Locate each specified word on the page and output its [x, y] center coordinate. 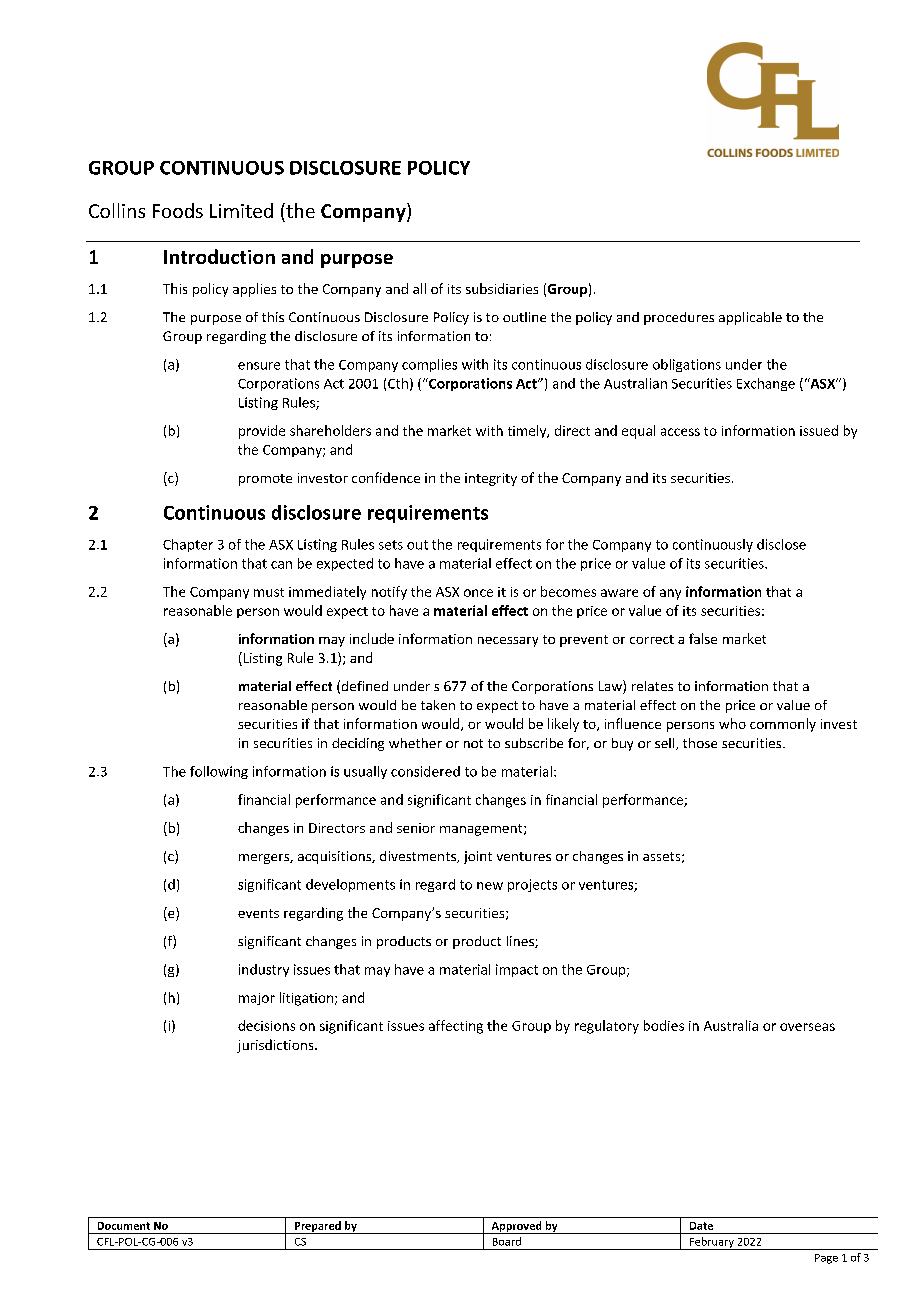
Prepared [318, 1227]
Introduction [219, 256]
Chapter [188, 545]
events [258, 913]
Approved [516, 1227]
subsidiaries [502, 288]
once [478, 593]
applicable [750, 318]
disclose [781, 544]
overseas [807, 1027]
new [490, 886]
